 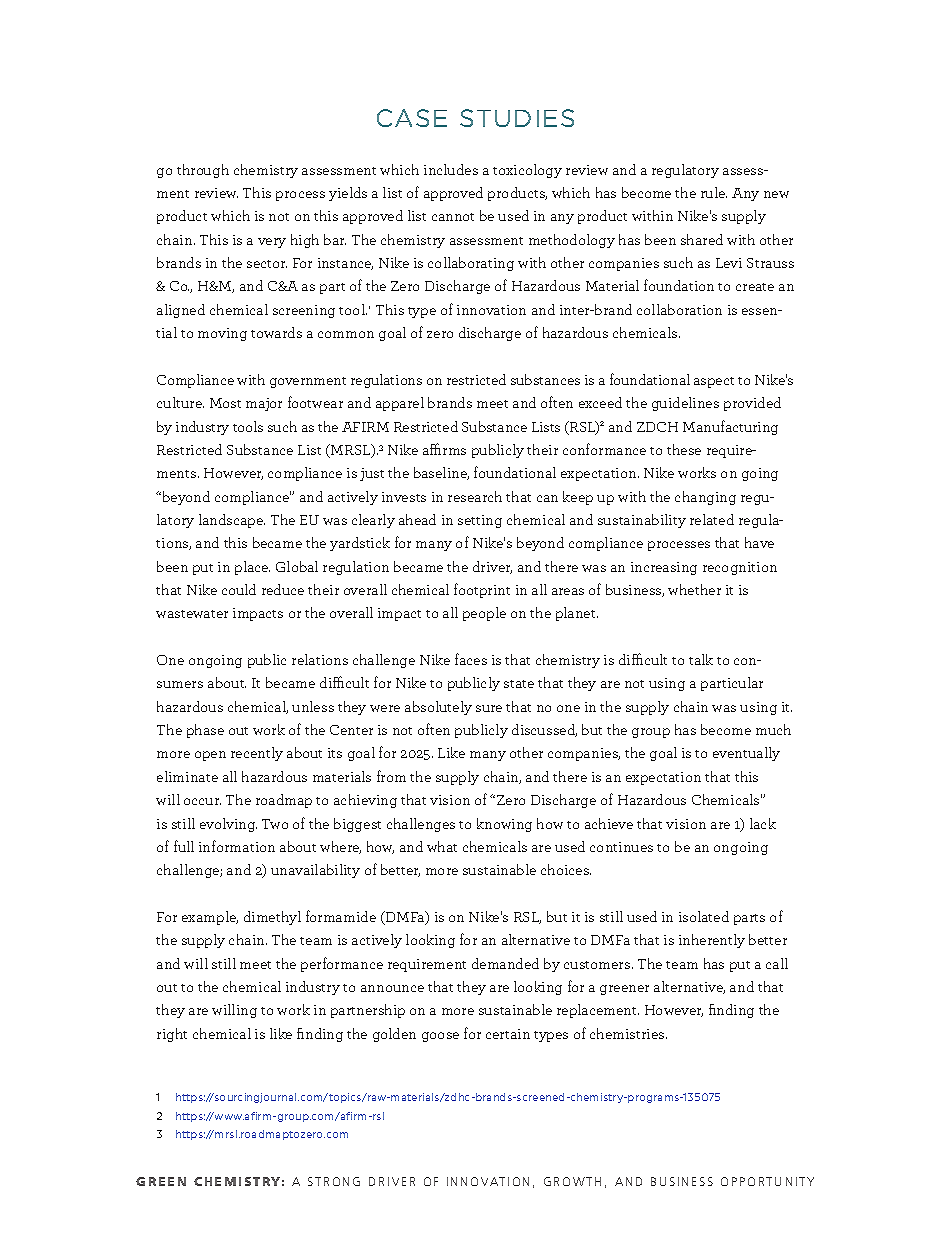 I want to click on footprint, so click(x=482, y=590).
